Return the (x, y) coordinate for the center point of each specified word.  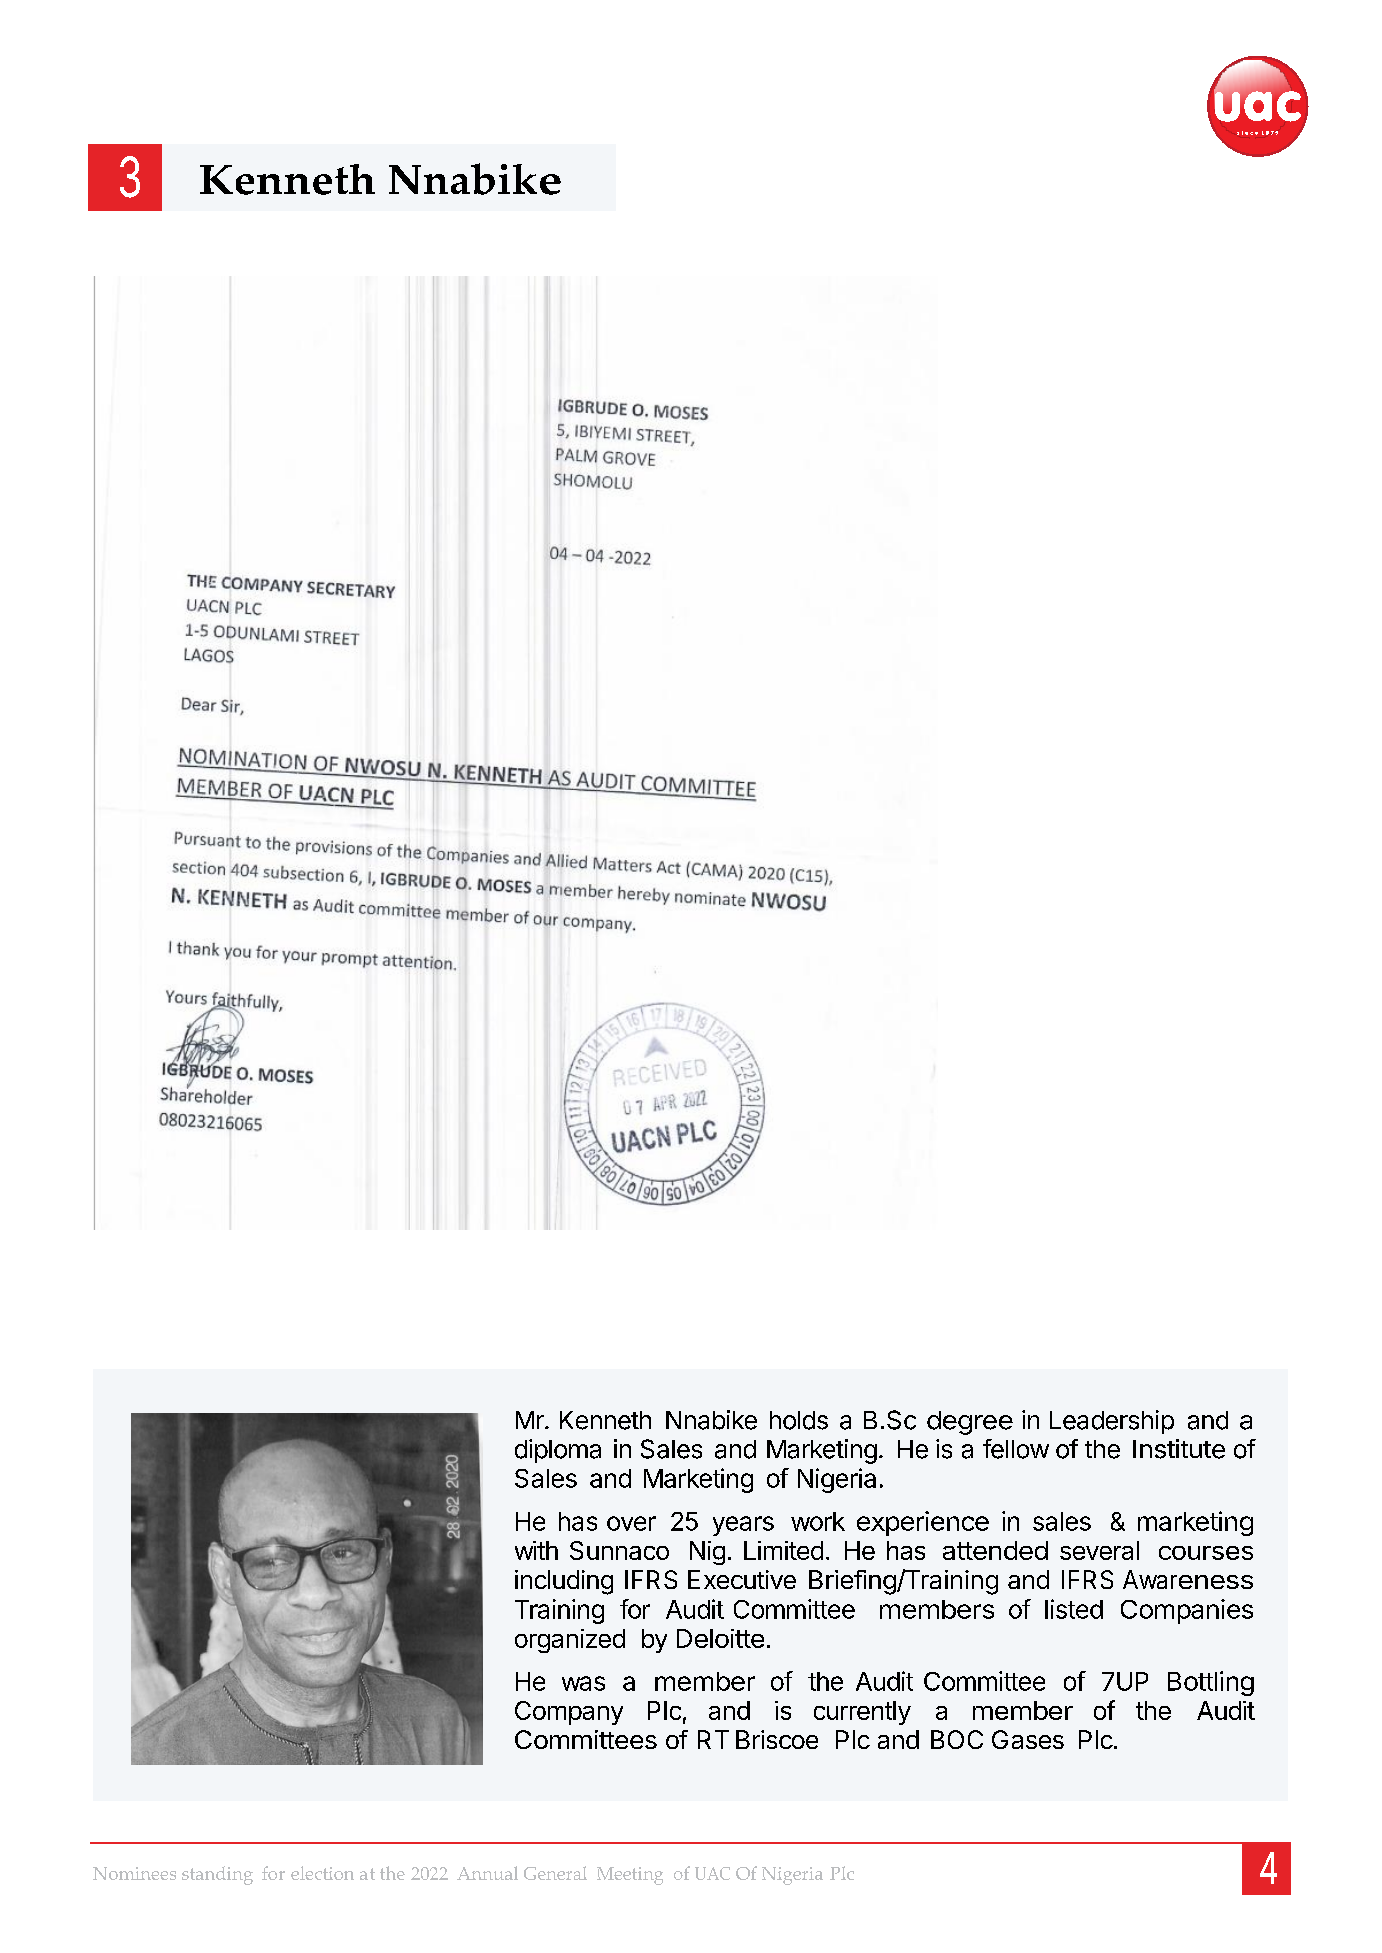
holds (799, 1420)
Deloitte (720, 1638)
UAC (712, 1873)
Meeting (630, 1876)
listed (1074, 1609)
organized (570, 1641)
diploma (558, 1451)
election (322, 1873)
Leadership (1112, 1422)
